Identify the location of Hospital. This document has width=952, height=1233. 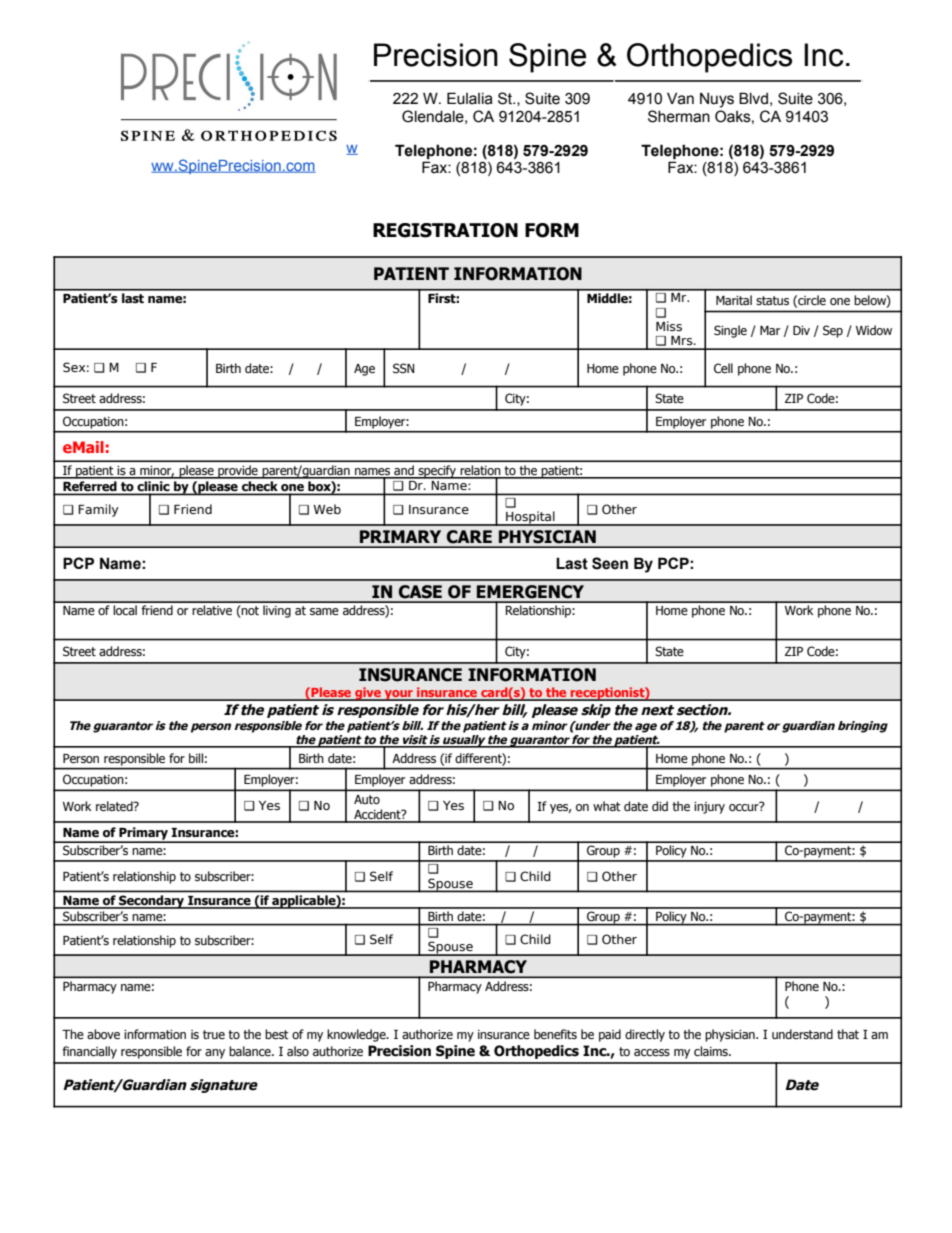
(530, 518).
